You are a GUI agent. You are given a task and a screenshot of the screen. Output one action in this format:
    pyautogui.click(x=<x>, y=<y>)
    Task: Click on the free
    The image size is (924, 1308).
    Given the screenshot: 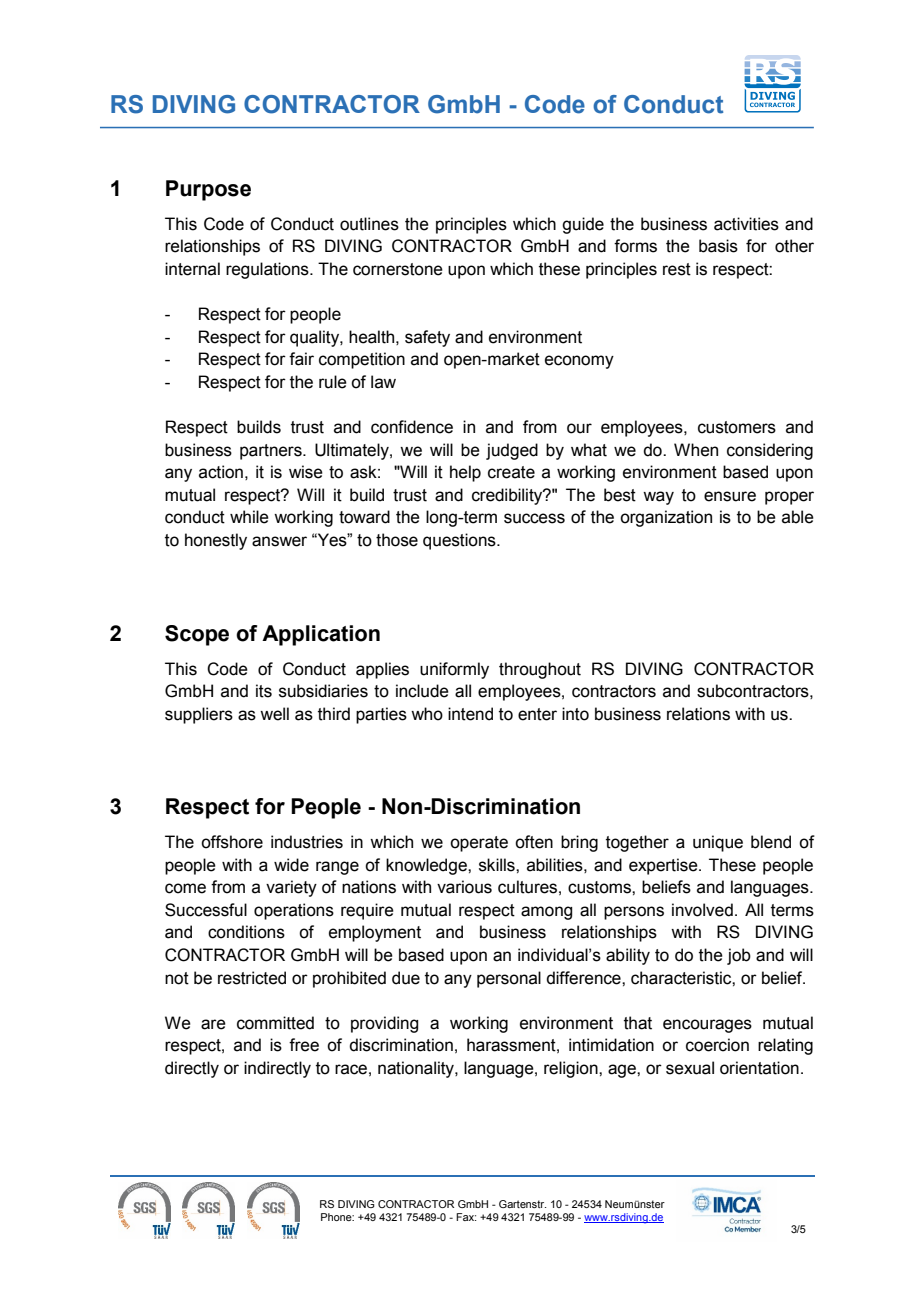 What is the action you would take?
    pyautogui.click(x=304, y=1045)
